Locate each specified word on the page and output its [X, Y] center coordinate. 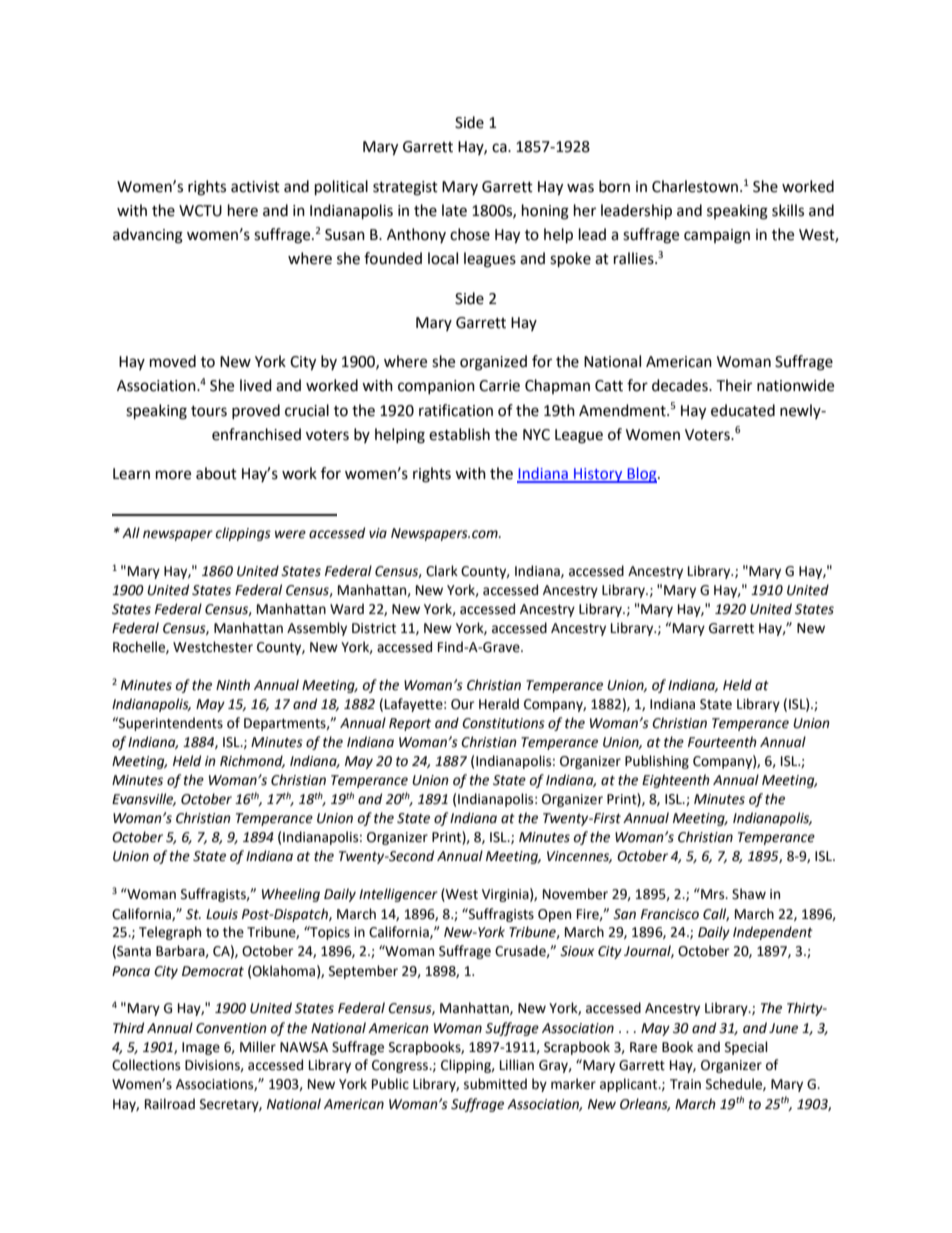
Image [201, 1048]
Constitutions [503, 723]
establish [459, 434]
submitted [495, 1084]
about [216, 473]
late [454, 210]
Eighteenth [676, 781]
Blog [642, 475]
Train [685, 1084]
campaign [717, 236]
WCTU [200, 211]
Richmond [252, 761]
